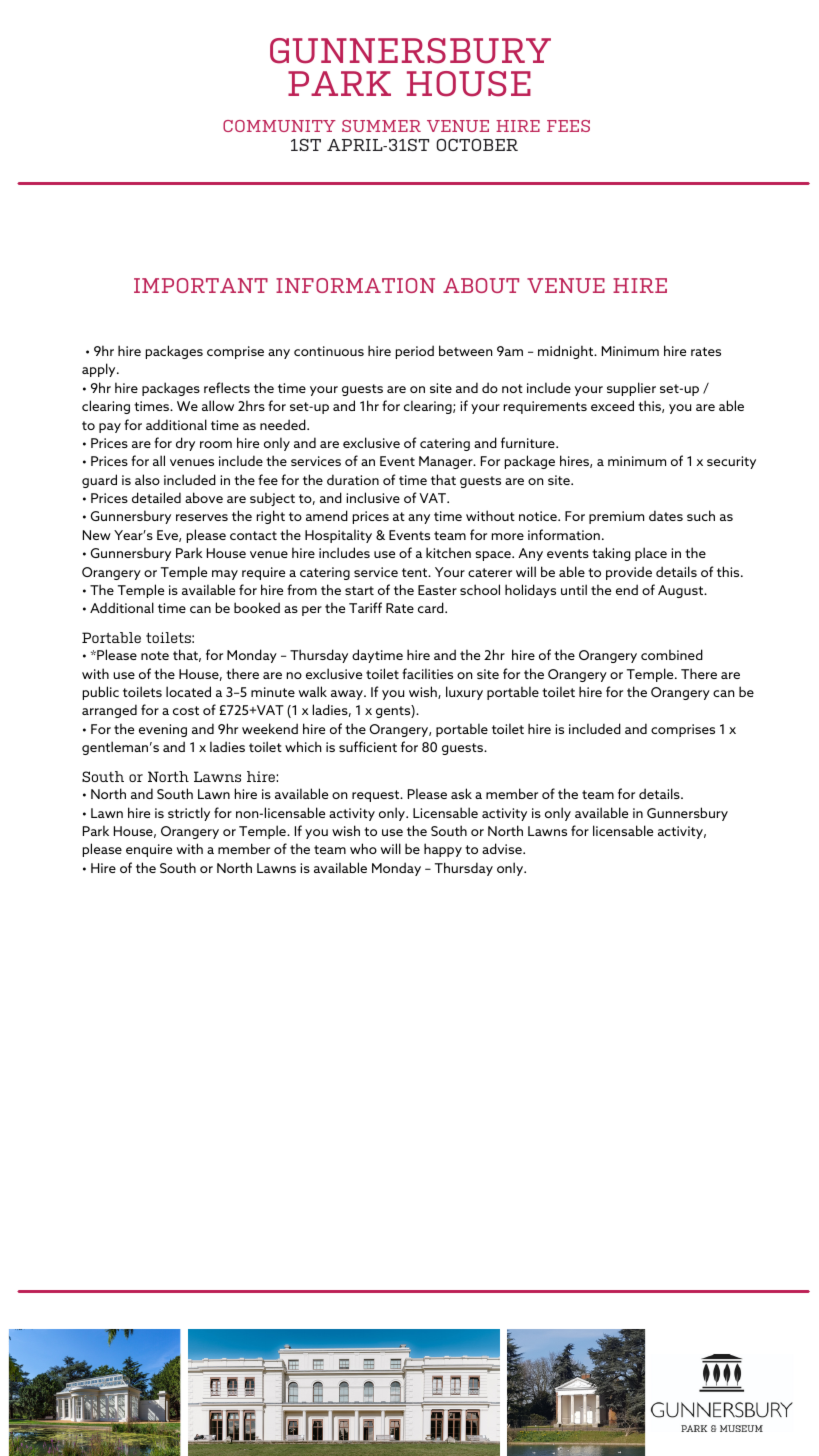 The height and width of the screenshot is (1456, 819). Describe the element at coordinates (666, 515) in the screenshot. I see `dates` at that location.
